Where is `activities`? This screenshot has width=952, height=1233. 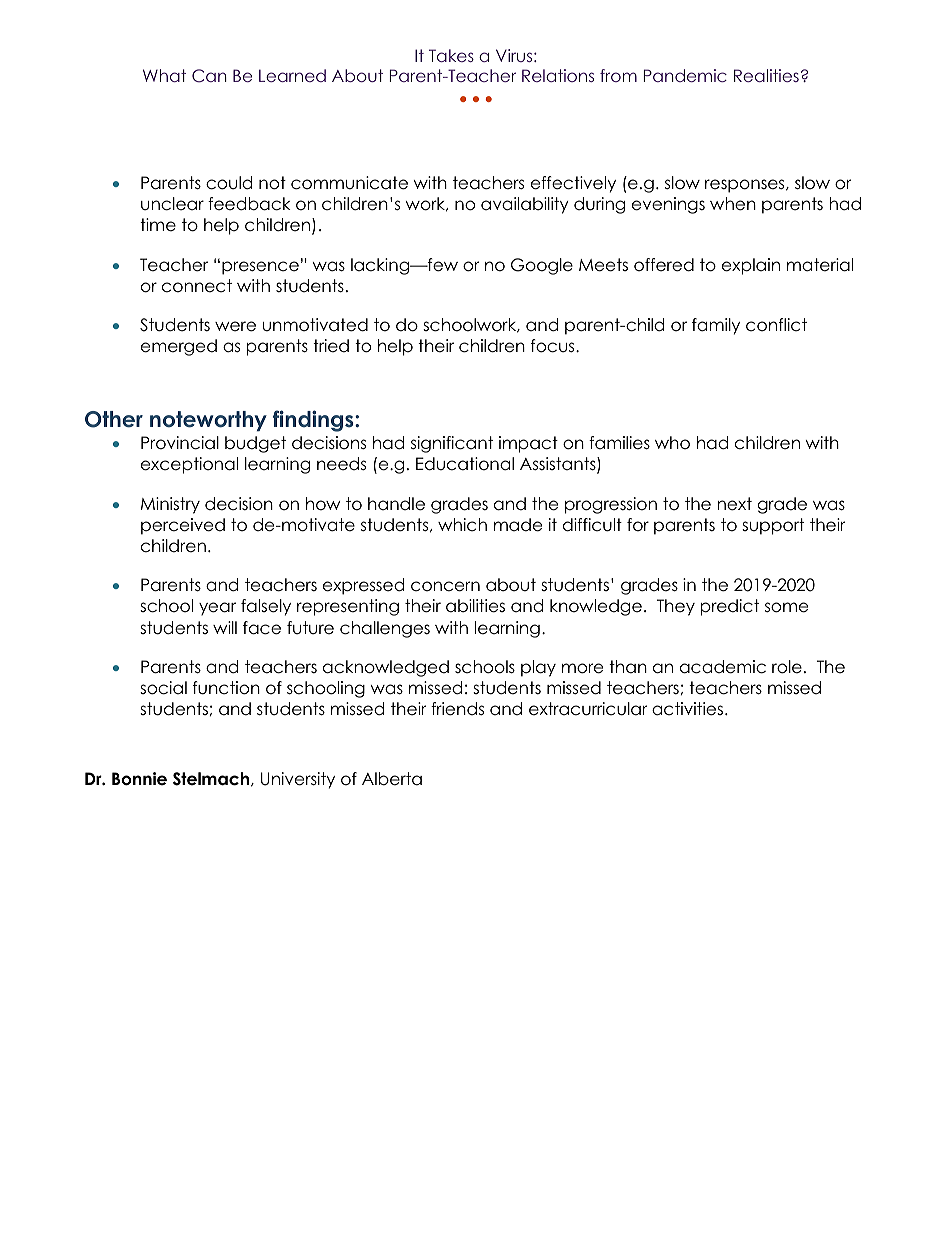
activities is located at coordinates (687, 709).
